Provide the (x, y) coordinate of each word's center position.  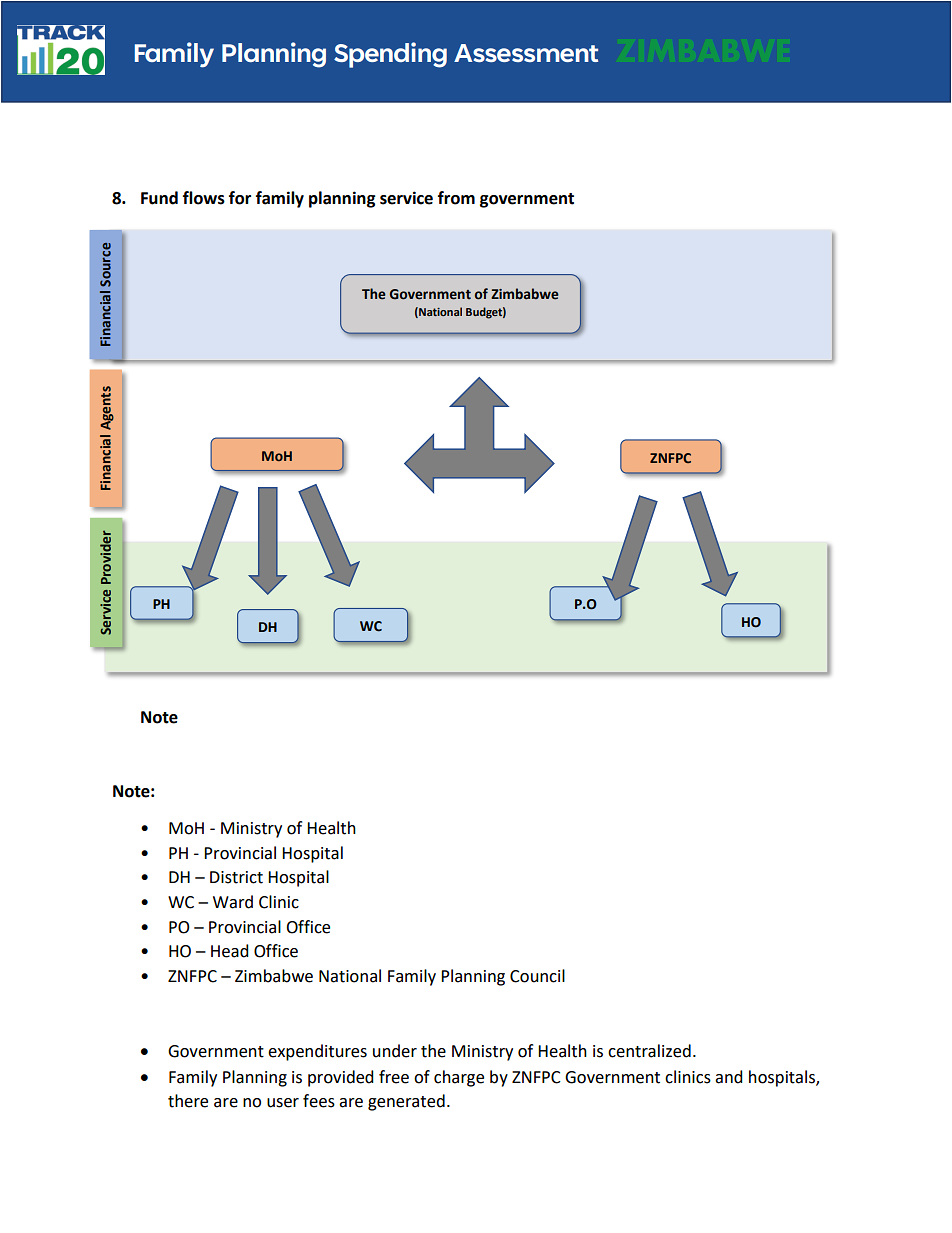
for (240, 198)
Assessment (526, 53)
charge (459, 1078)
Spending (390, 55)
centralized (649, 1051)
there (188, 1101)
